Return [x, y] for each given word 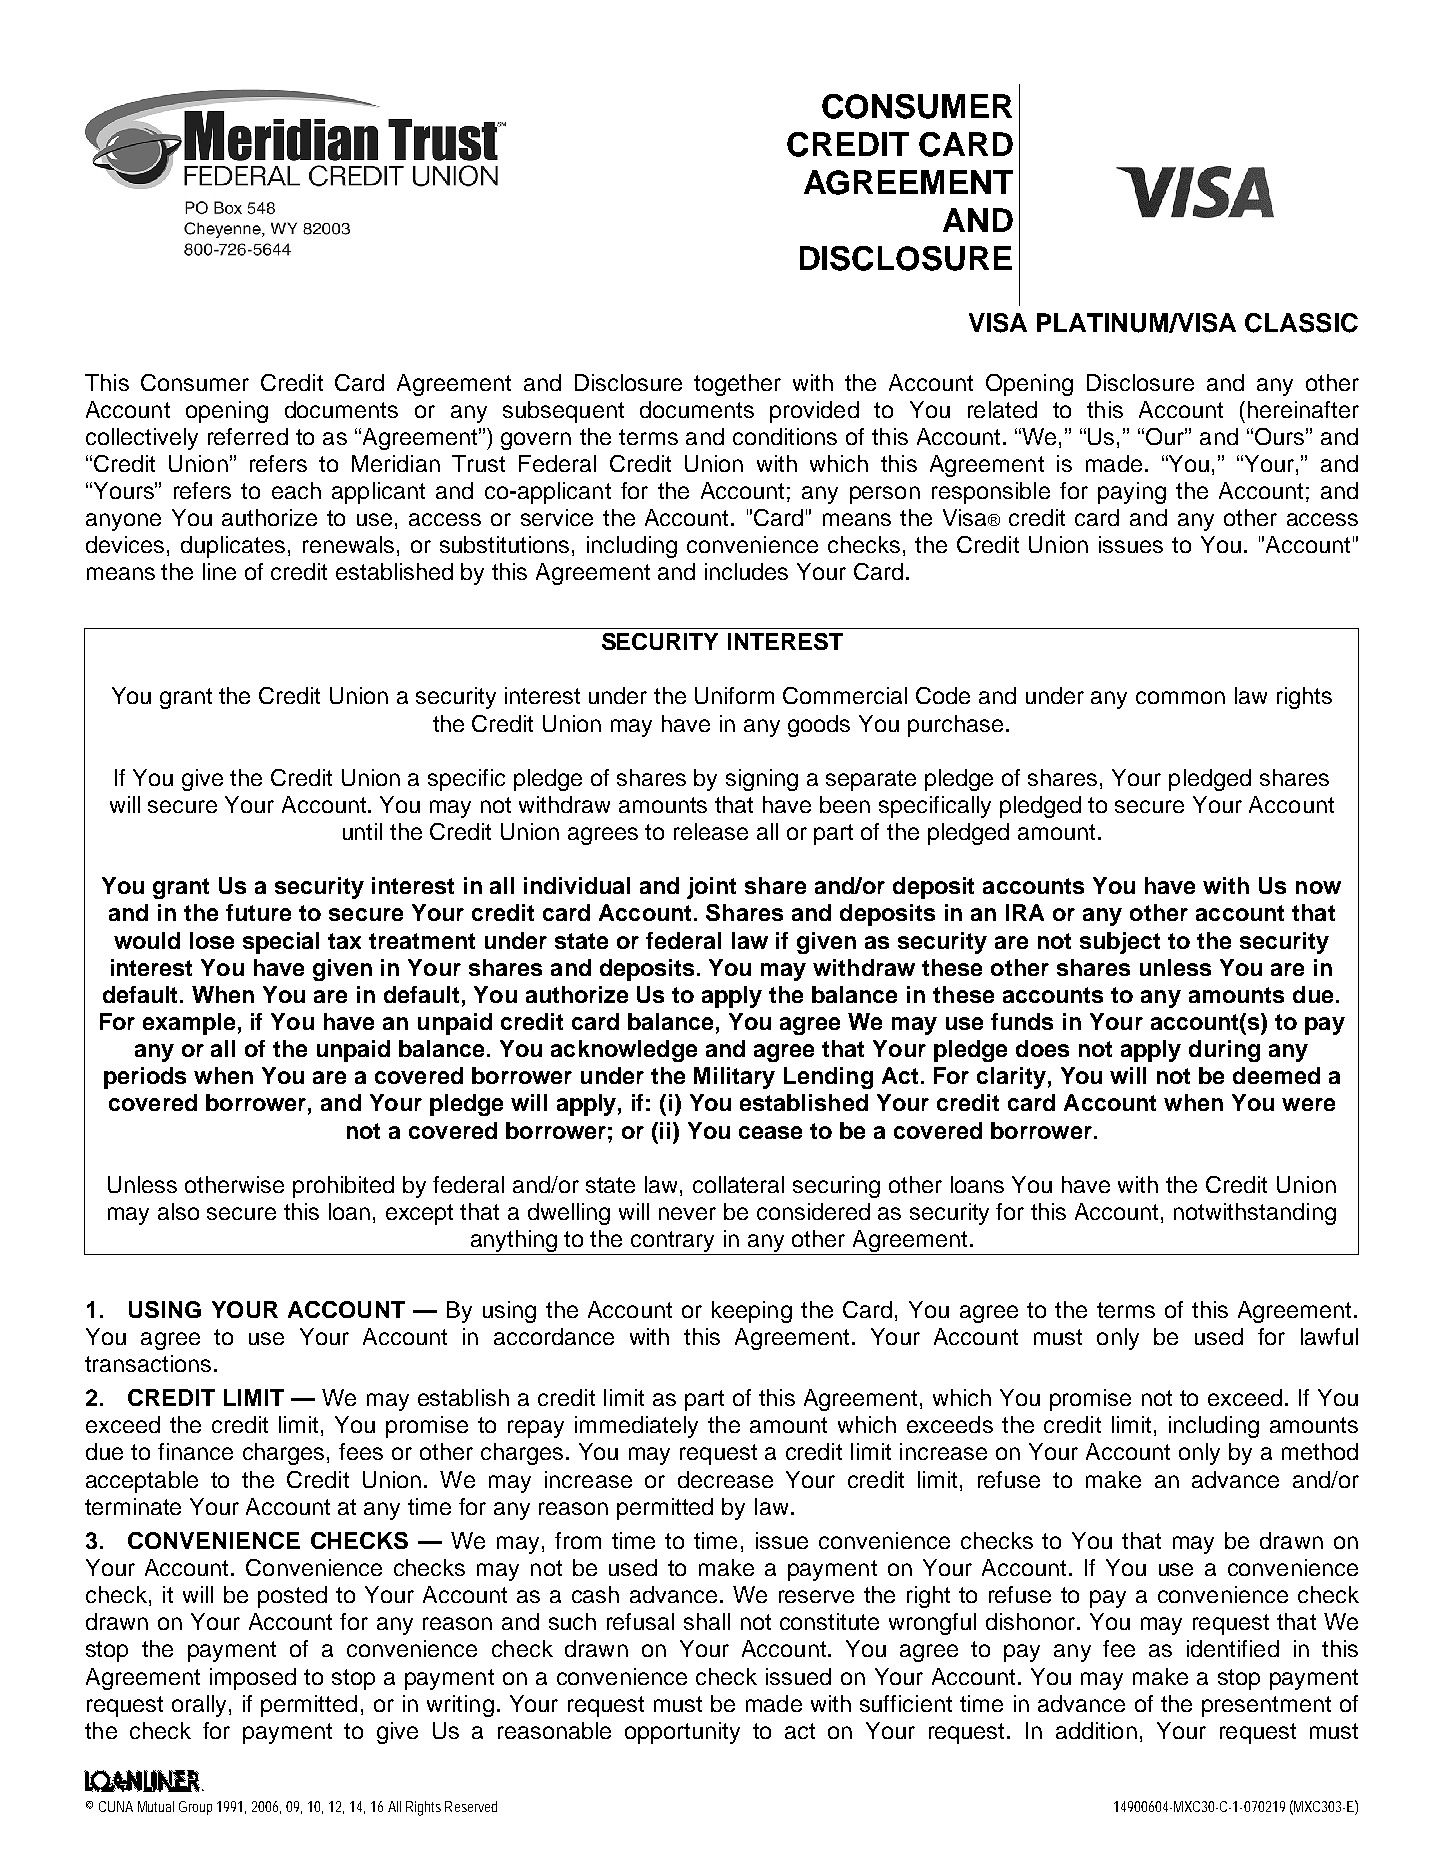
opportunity [682, 1733]
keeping [752, 1312]
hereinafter [1303, 409]
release [711, 831]
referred [248, 436]
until [362, 831]
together [737, 385]
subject [1120, 943]
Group [195, 1808]
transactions [148, 1363]
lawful [1329, 1336]
